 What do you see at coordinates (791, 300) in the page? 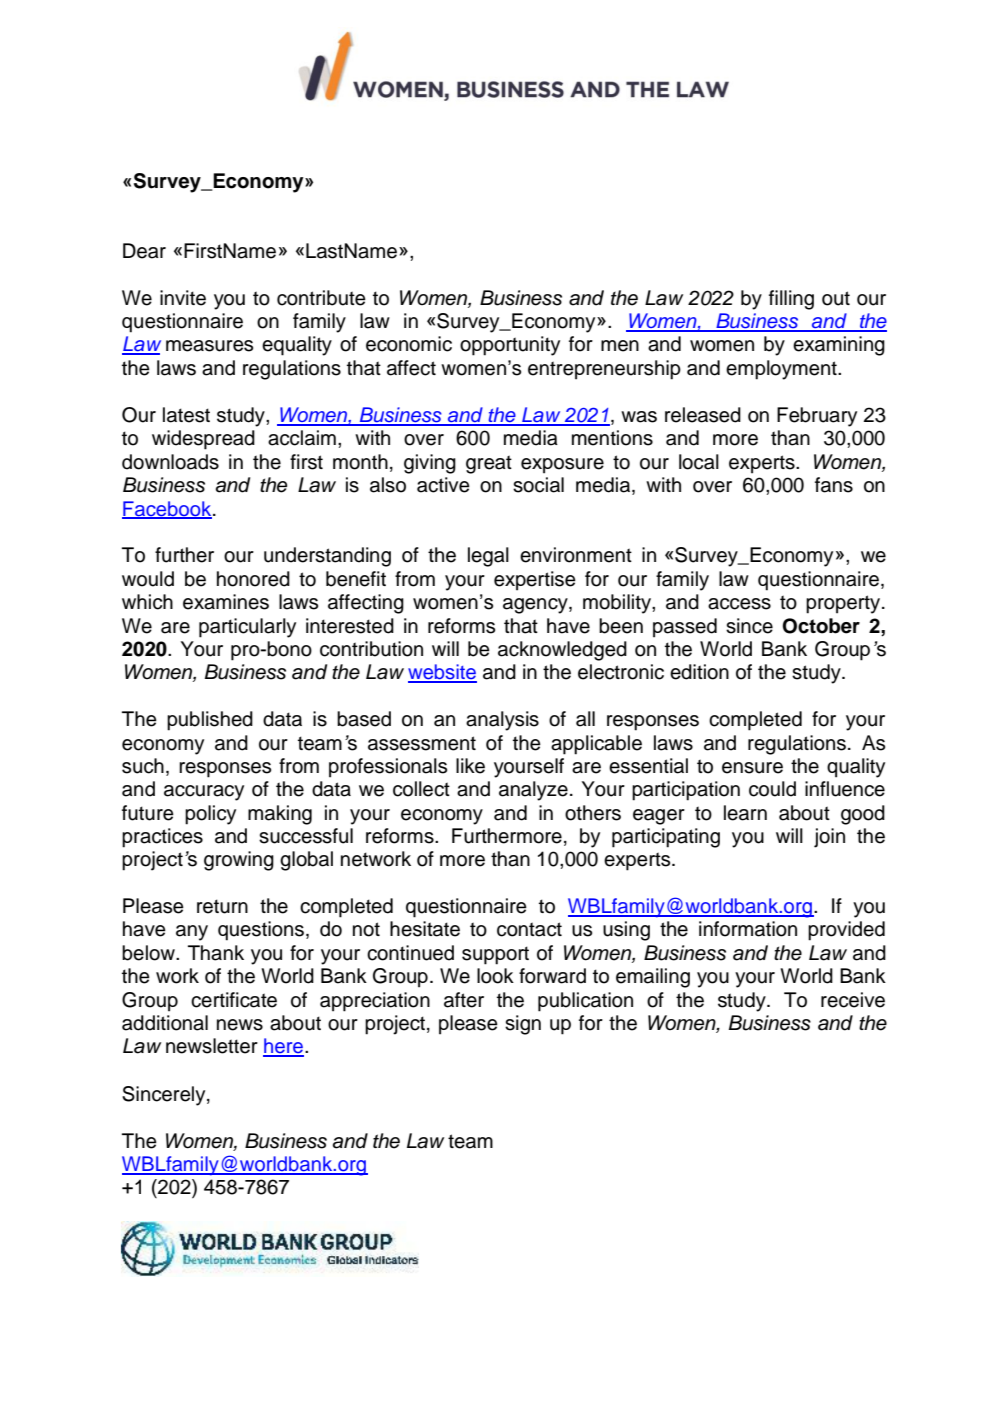
I see `filling` at bounding box center [791, 300].
